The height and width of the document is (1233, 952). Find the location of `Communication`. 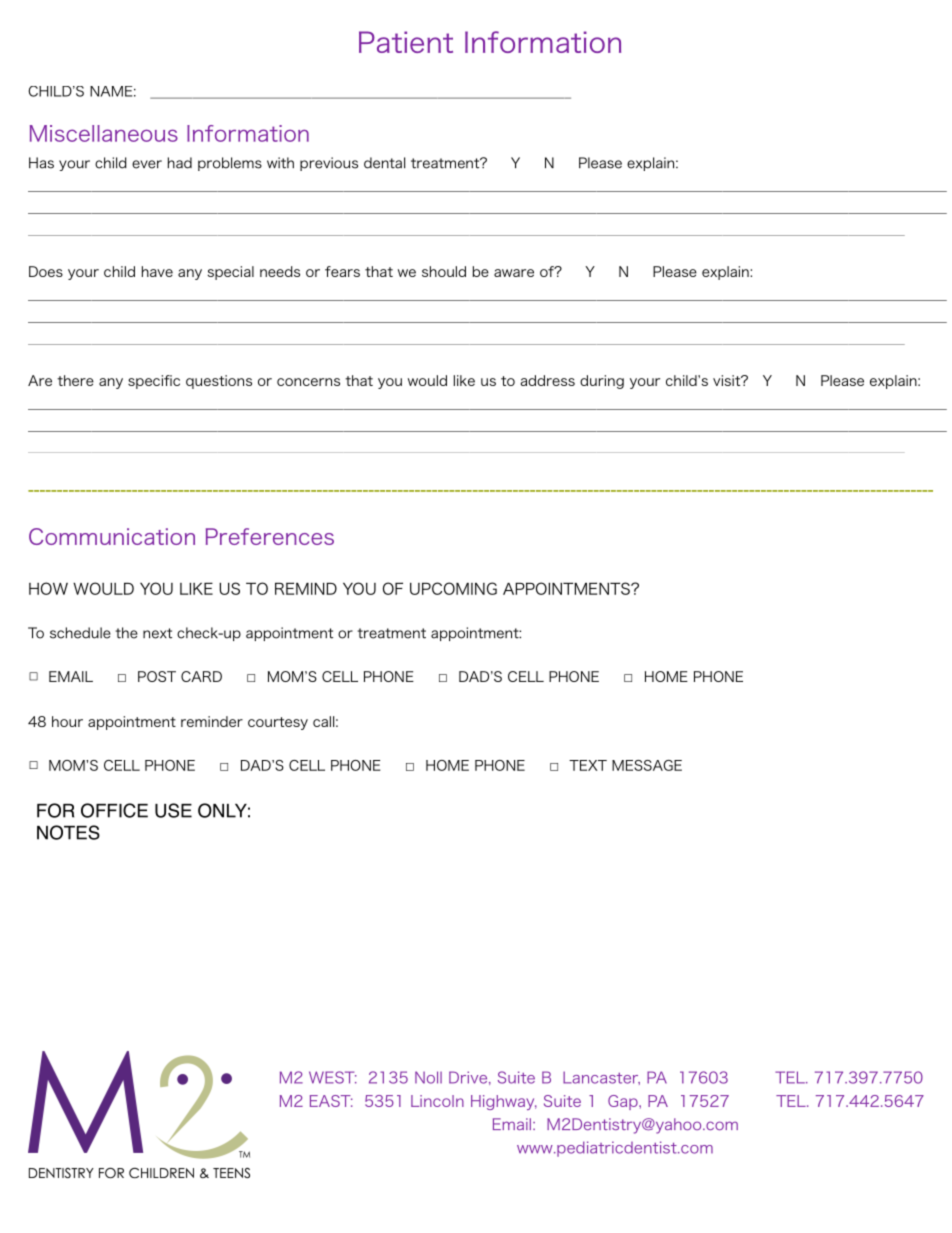

Communication is located at coordinates (112, 536).
